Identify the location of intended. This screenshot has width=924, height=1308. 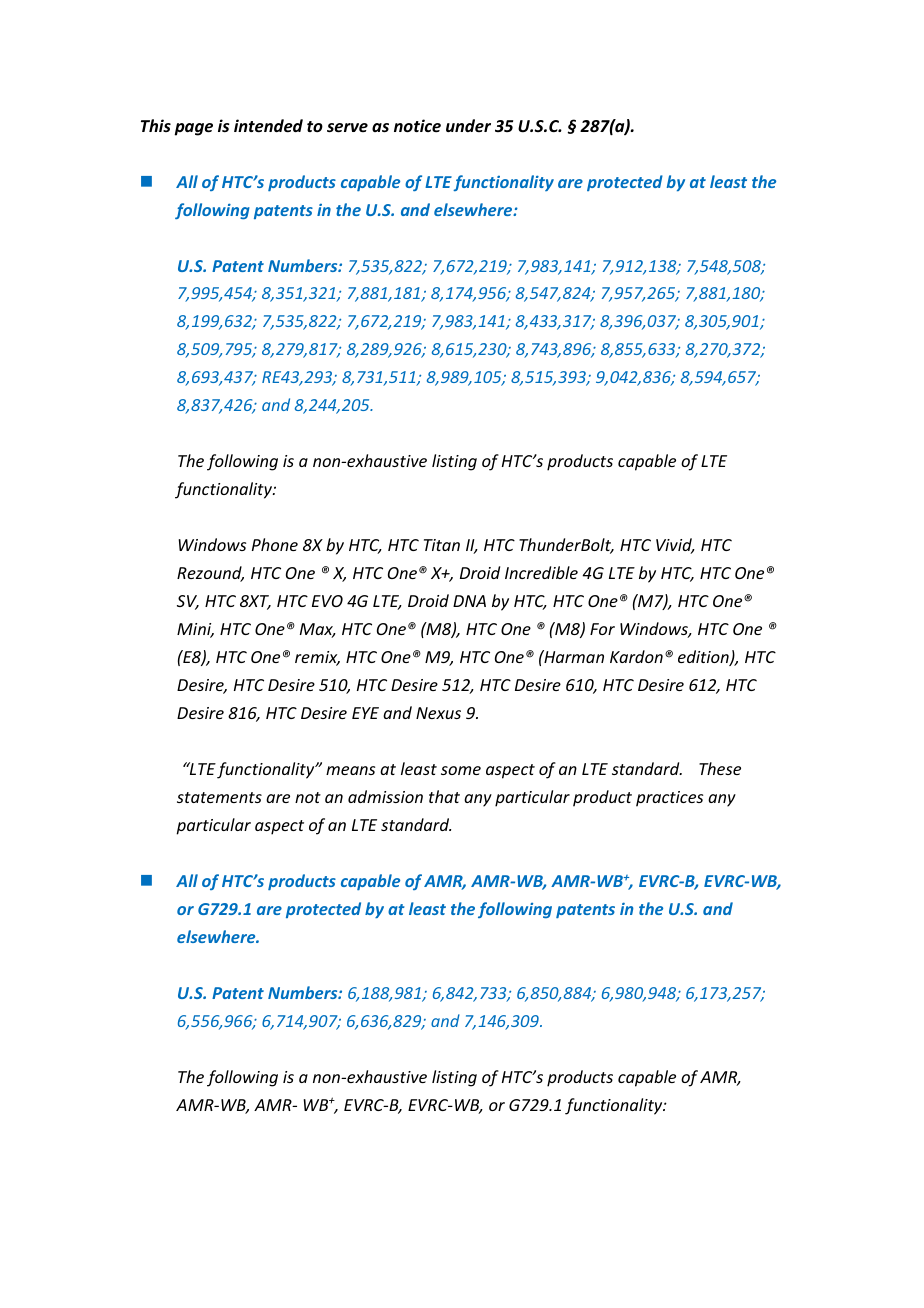
(268, 126).
